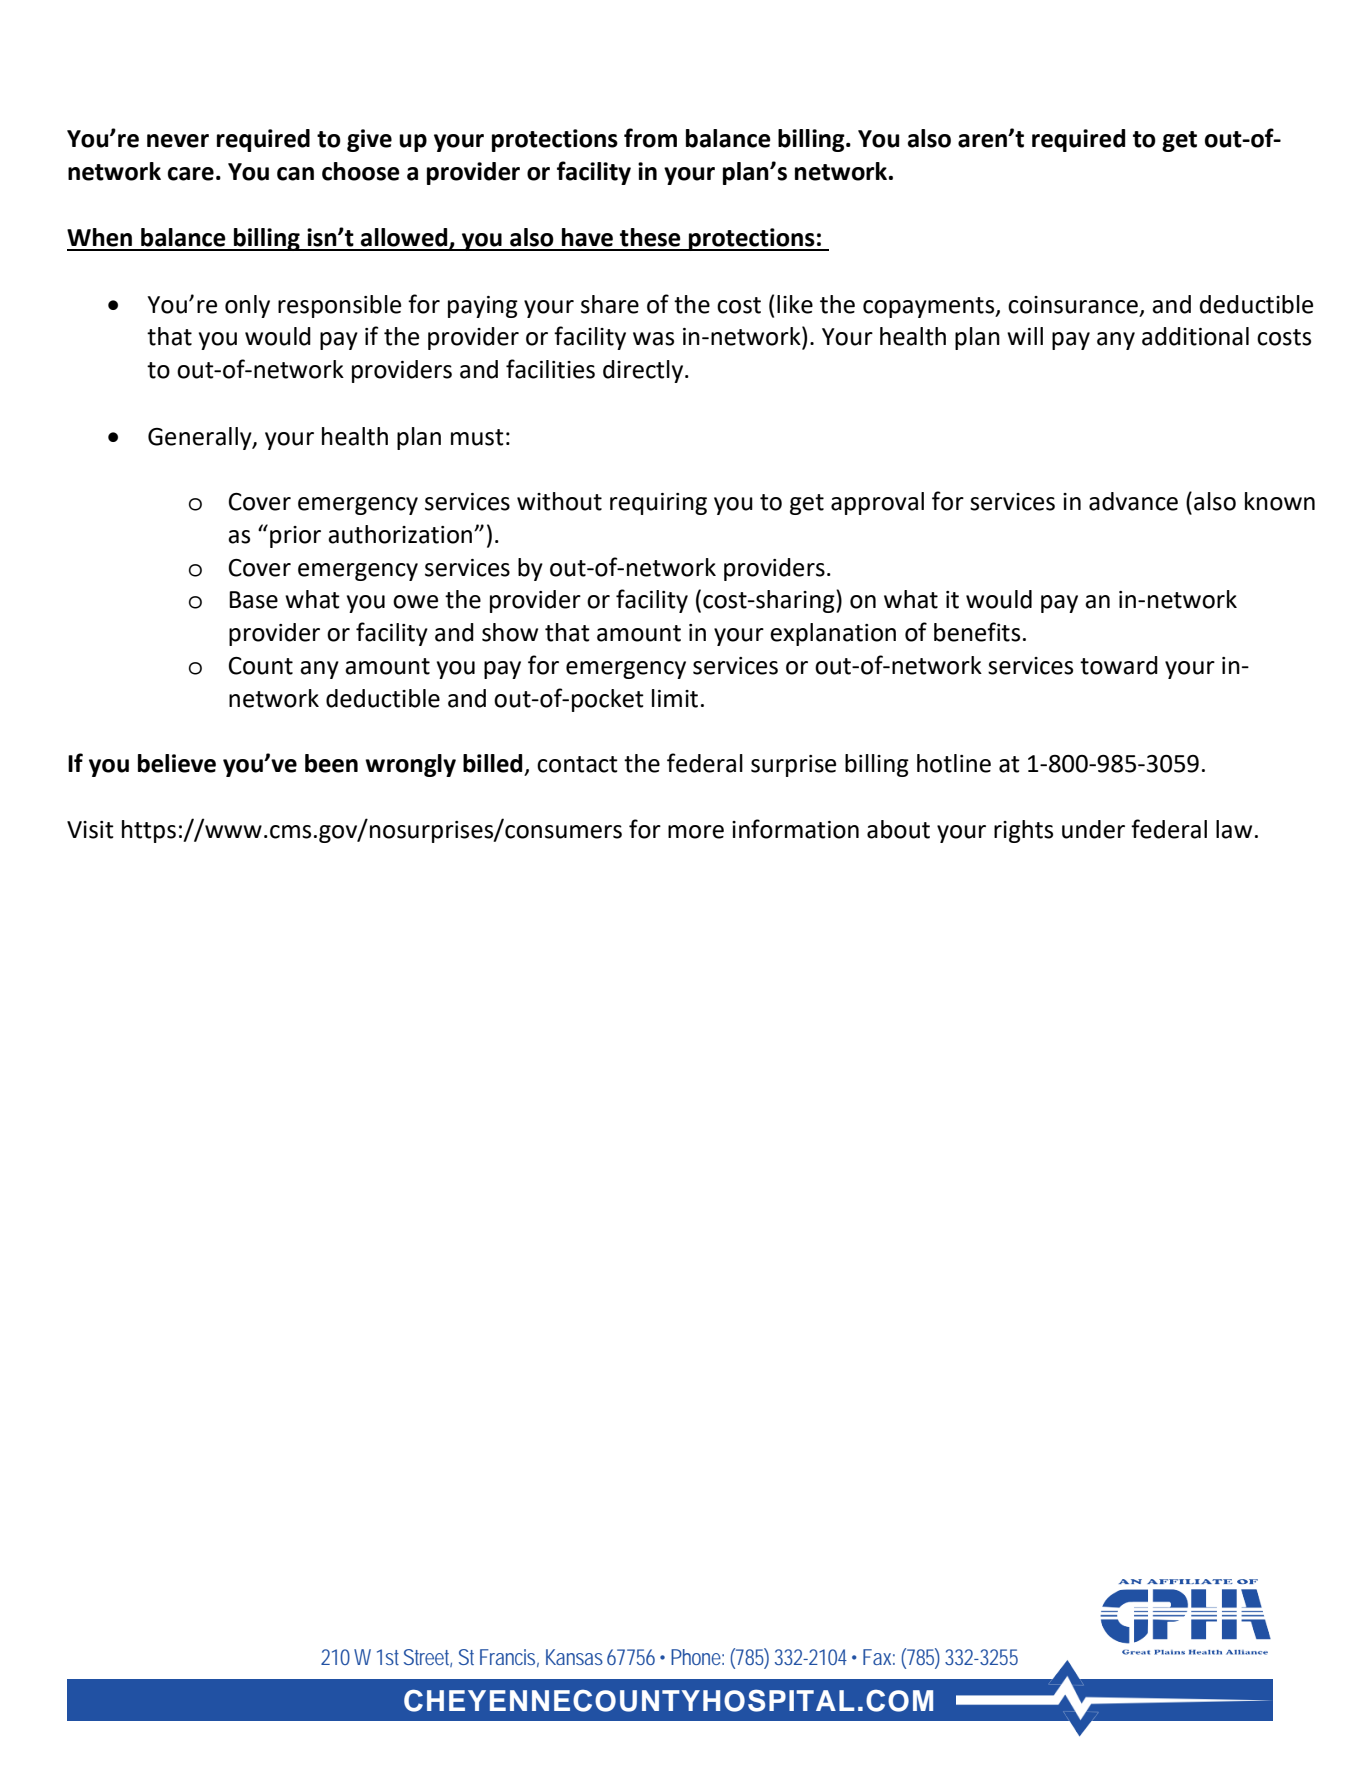 The image size is (1367, 1769). I want to click on Phone, so click(697, 1657).
